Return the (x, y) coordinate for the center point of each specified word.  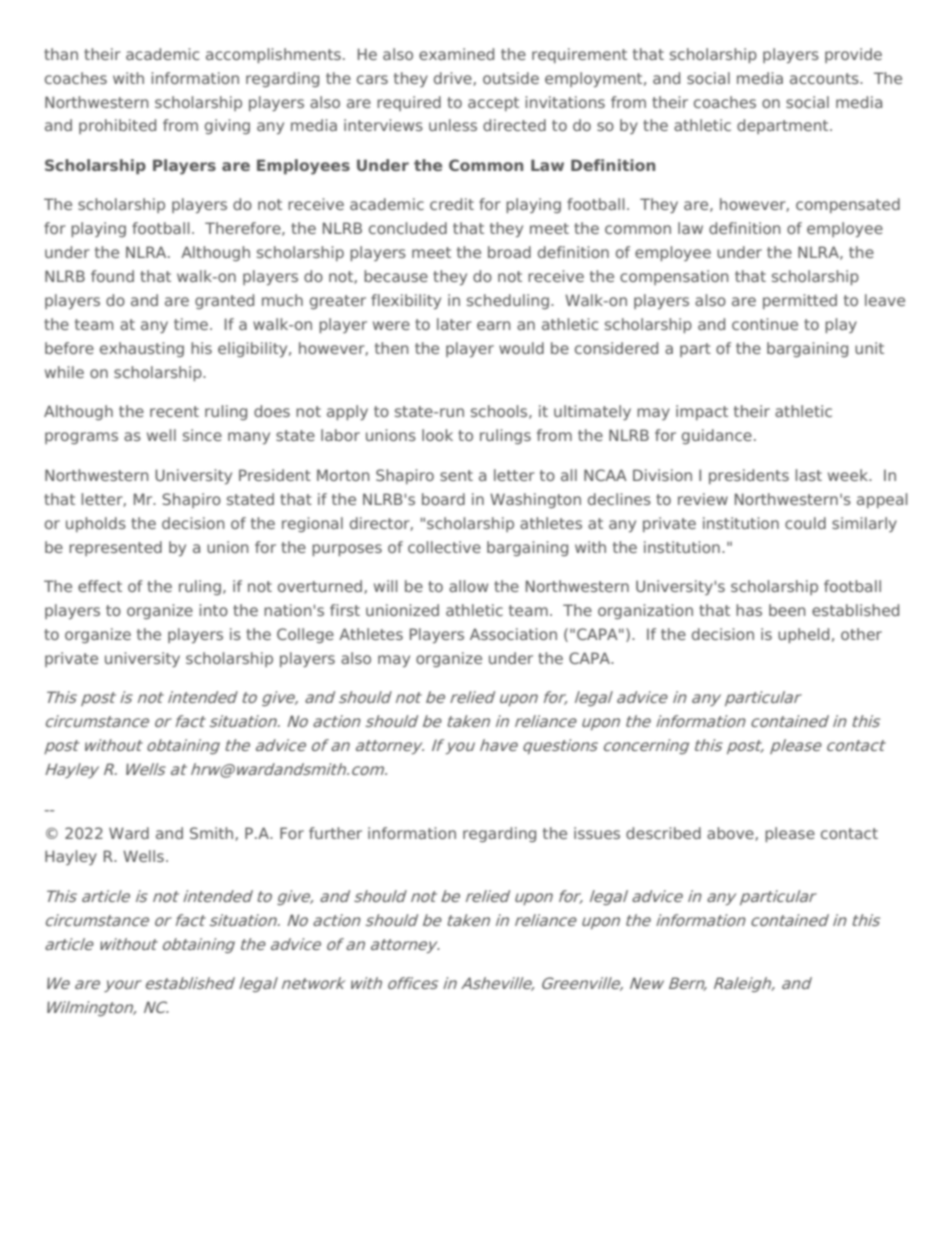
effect (100, 586)
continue (765, 324)
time (191, 324)
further (335, 833)
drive (454, 79)
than (61, 54)
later (454, 324)
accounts (825, 78)
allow (468, 586)
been (787, 610)
